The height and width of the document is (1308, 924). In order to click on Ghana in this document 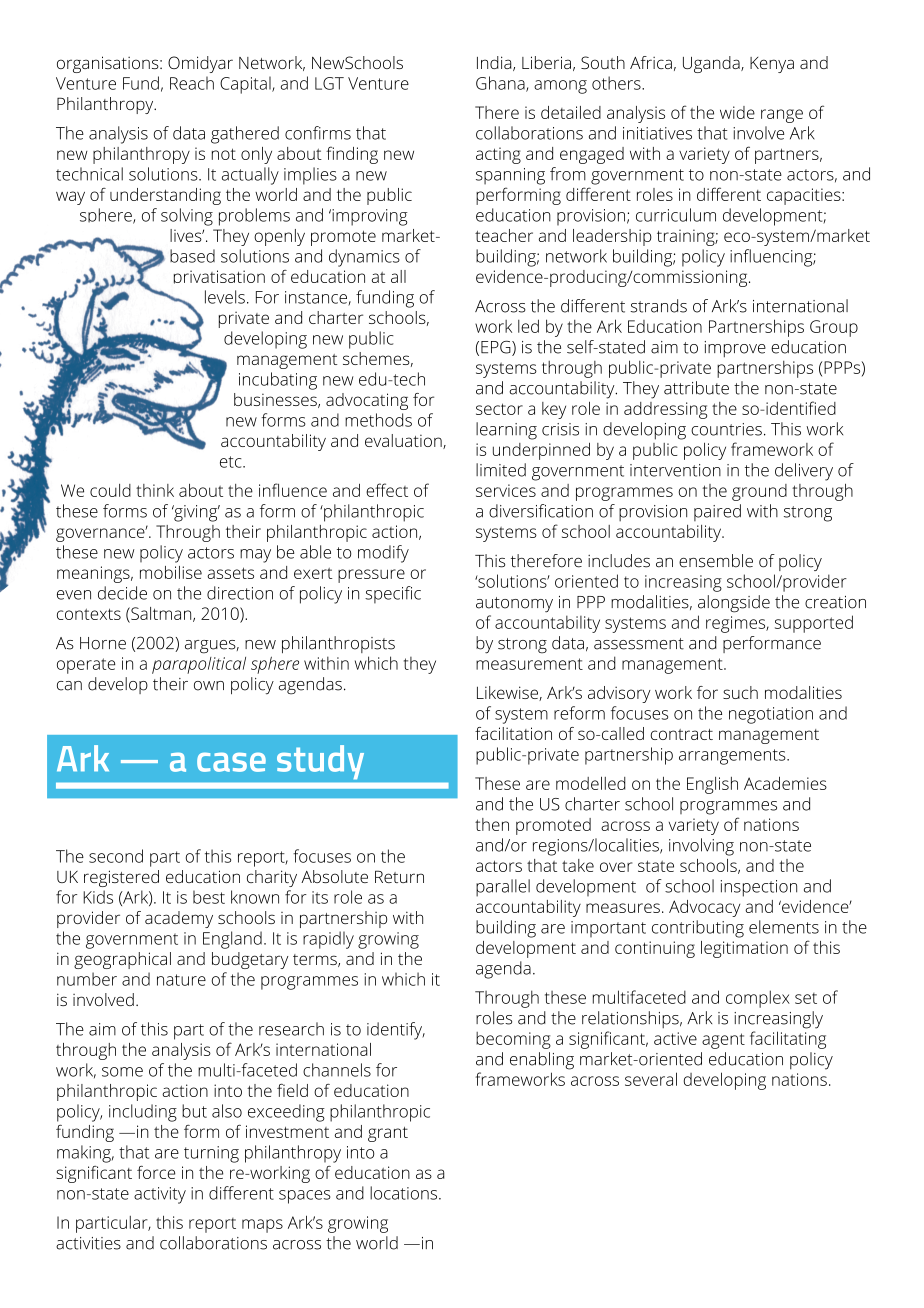, I will do `click(501, 84)`.
